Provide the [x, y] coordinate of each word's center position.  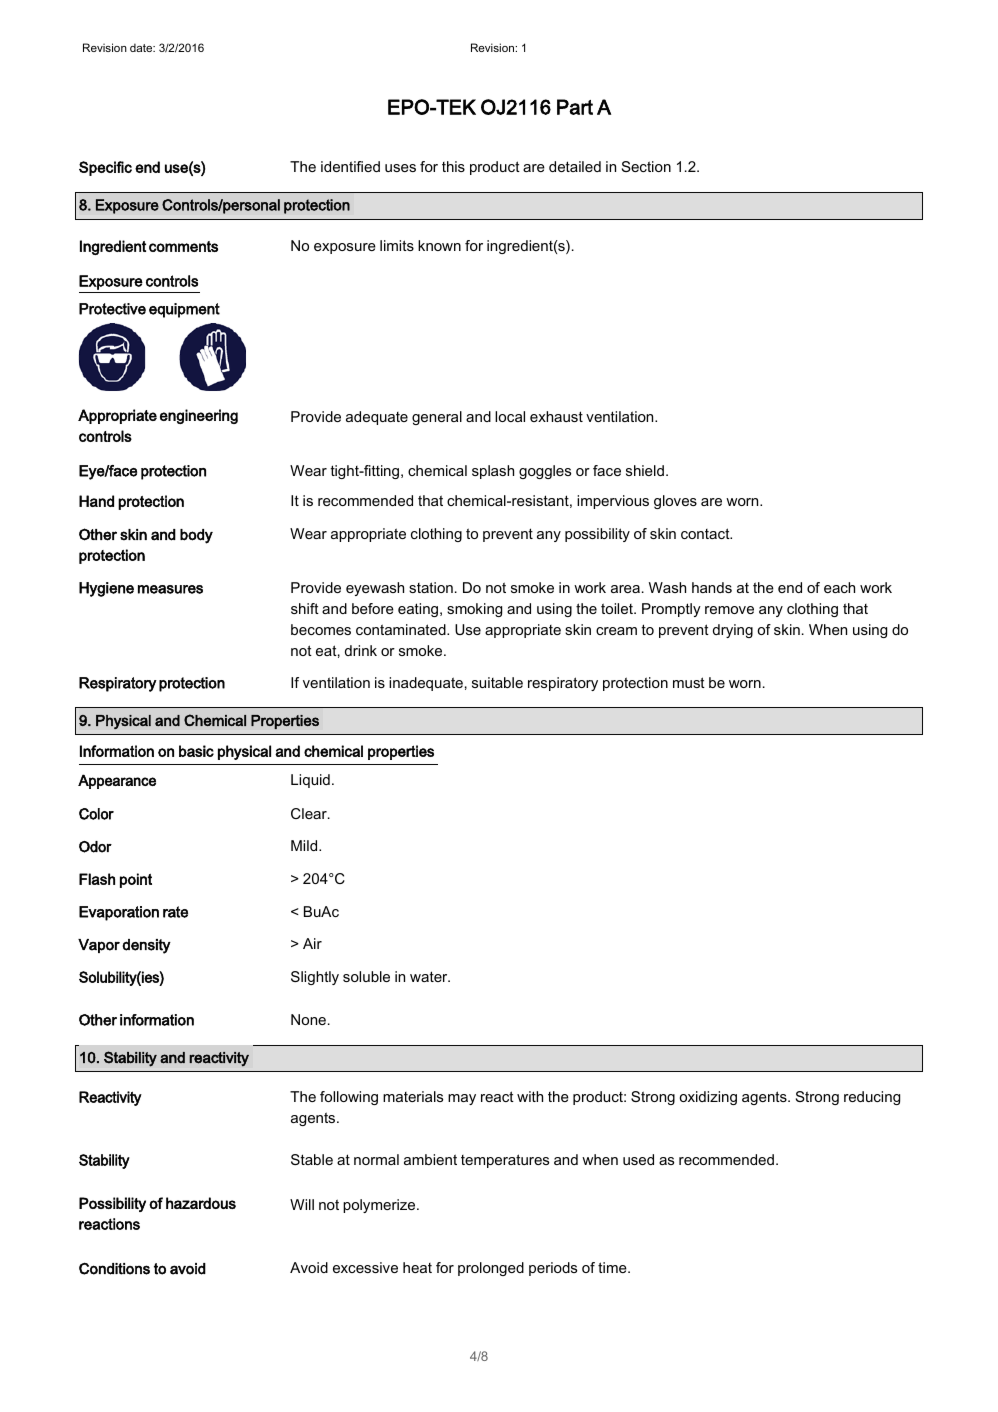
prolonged [491, 1269]
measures [170, 589]
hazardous [201, 1203]
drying [733, 631]
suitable [497, 682]
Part [575, 107]
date [142, 47]
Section [646, 166]
